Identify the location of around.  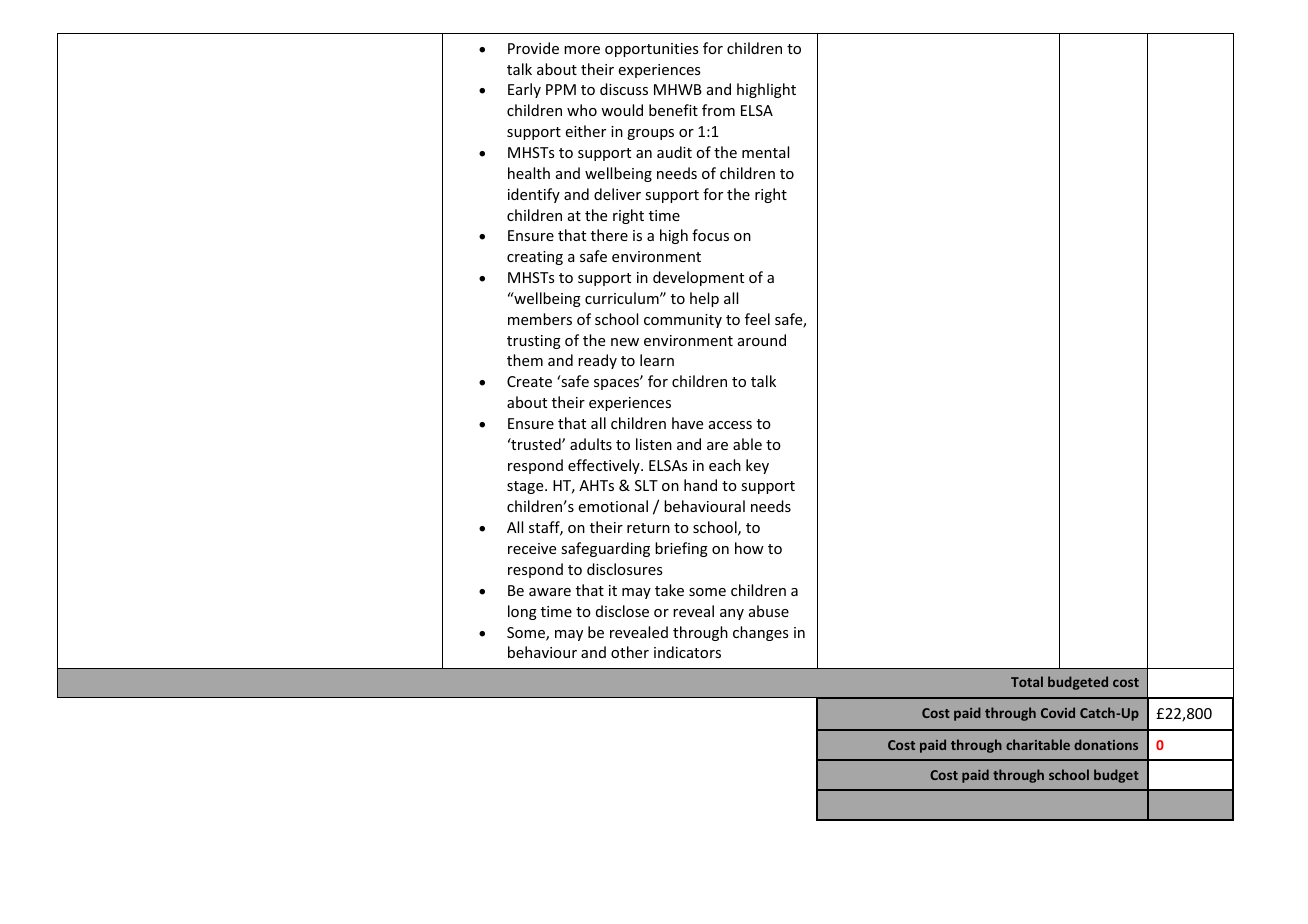
(762, 340).
